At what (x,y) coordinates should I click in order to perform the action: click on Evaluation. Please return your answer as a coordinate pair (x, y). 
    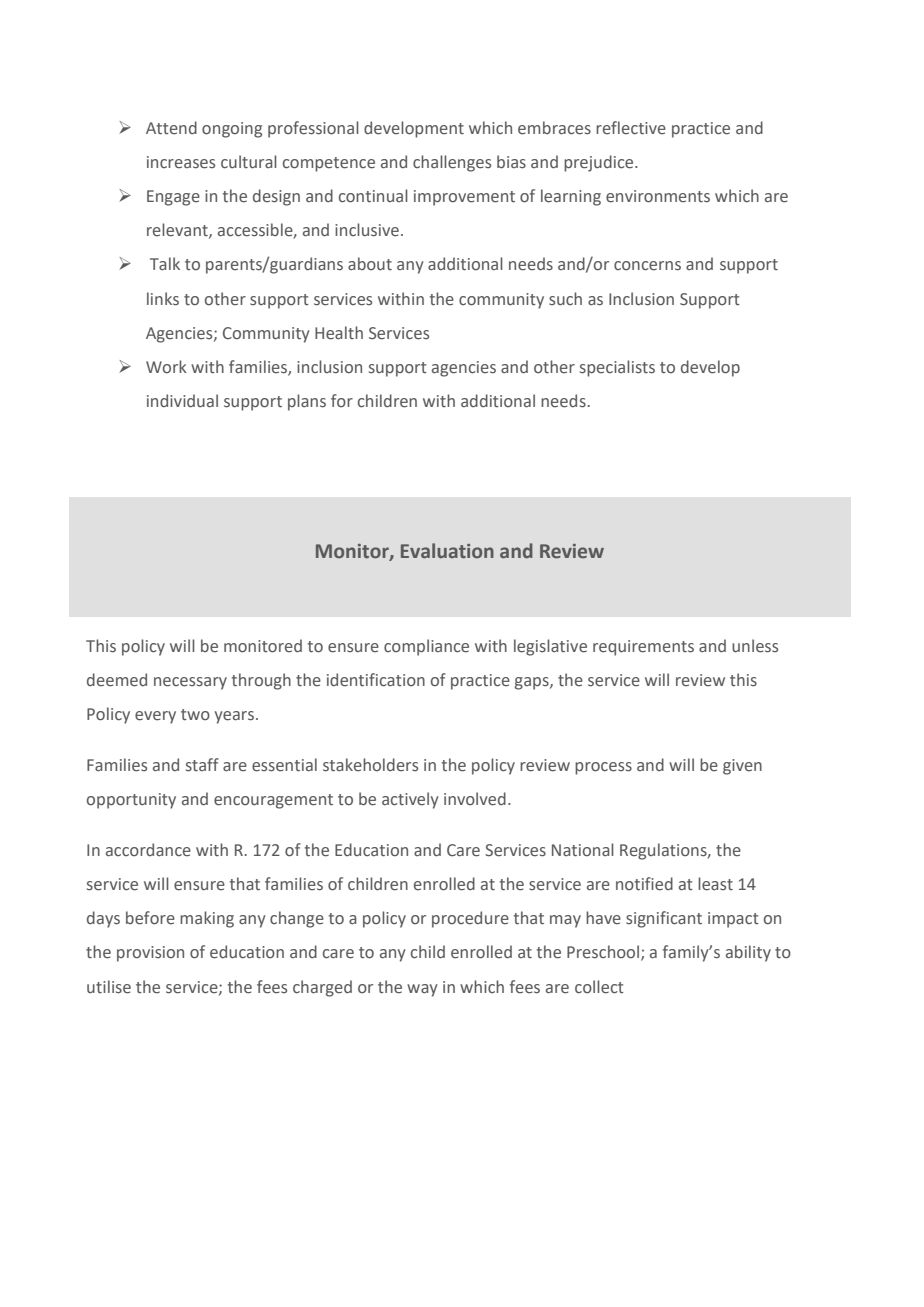
    Looking at the image, I should click on (447, 550).
